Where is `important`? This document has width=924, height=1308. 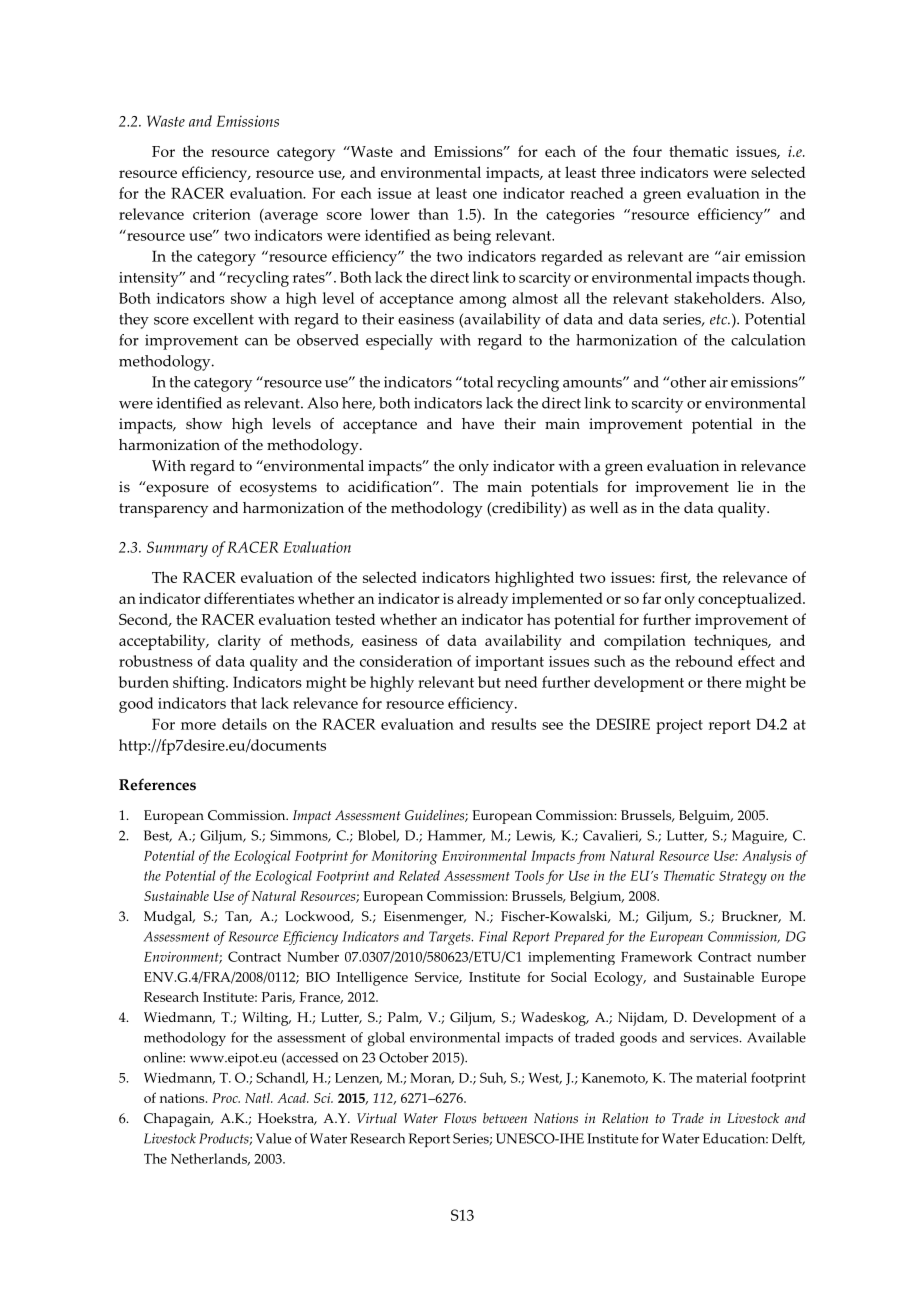
important is located at coordinates (509, 663).
